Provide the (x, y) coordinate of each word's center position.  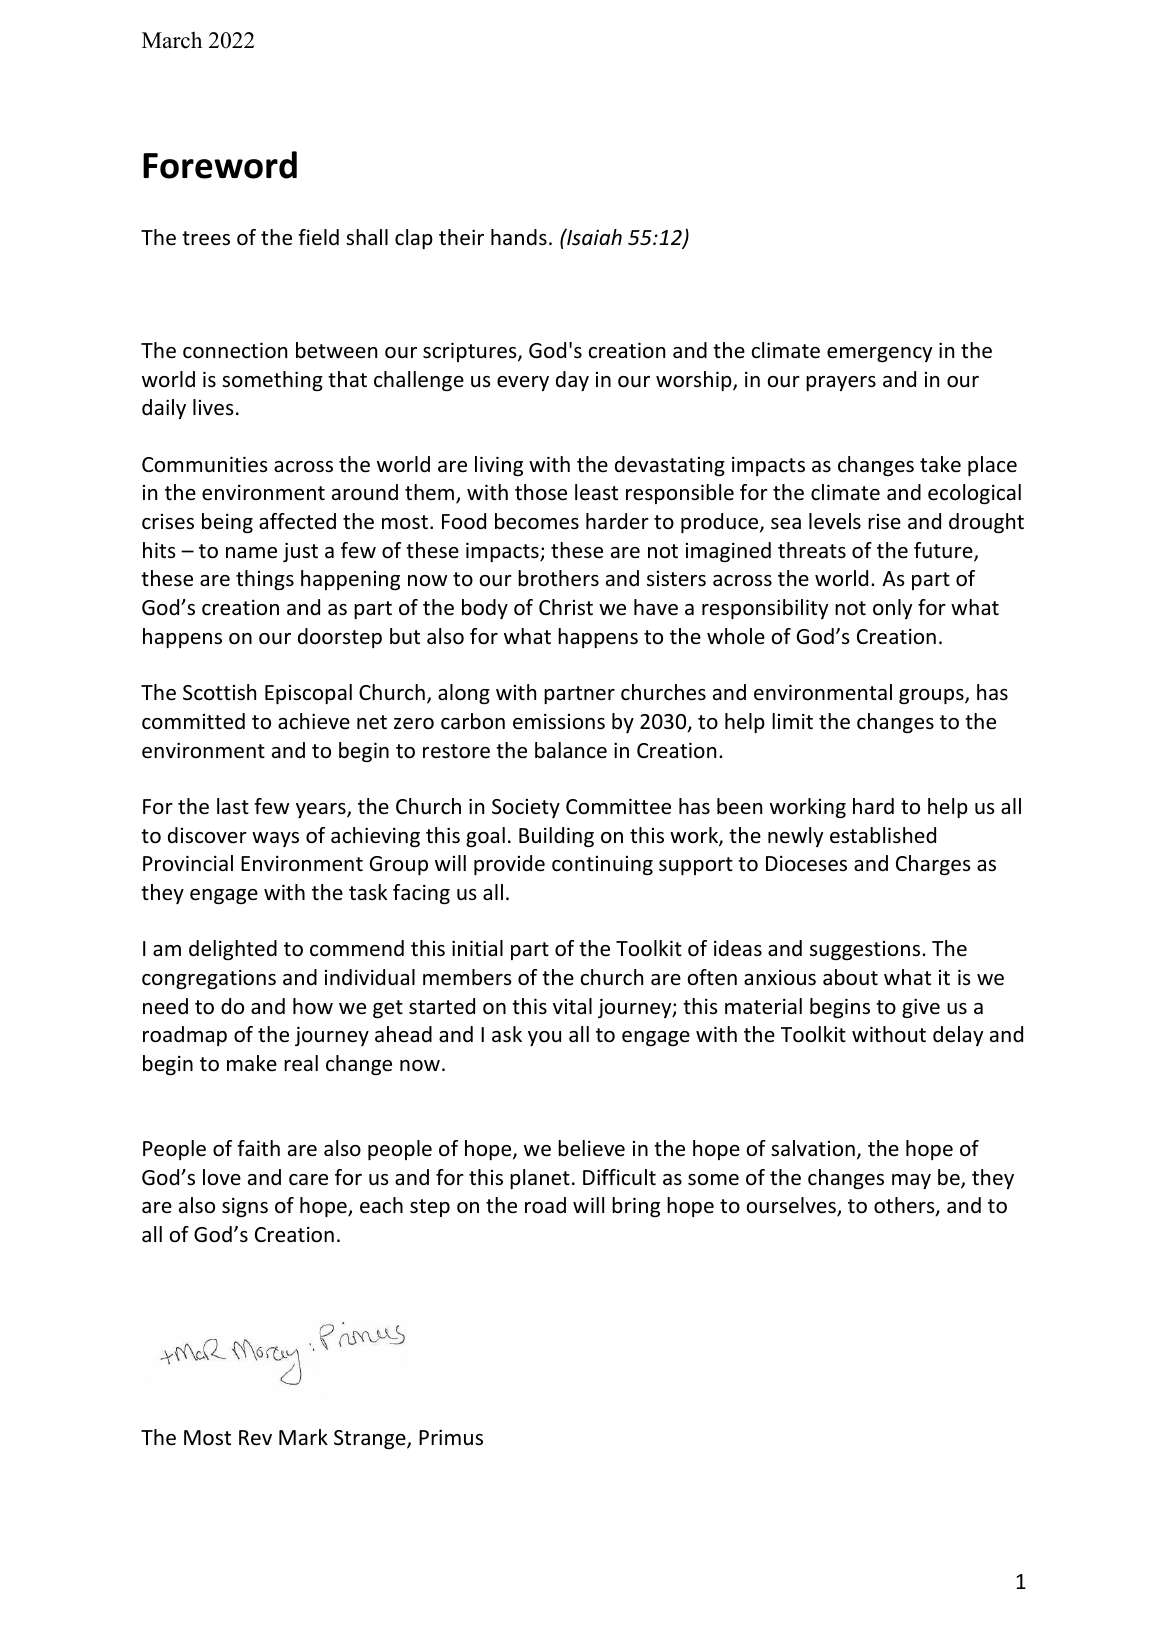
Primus (451, 1437)
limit (792, 721)
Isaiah (593, 237)
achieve (314, 721)
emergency (879, 354)
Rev (255, 1438)
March (172, 40)
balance (571, 750)
